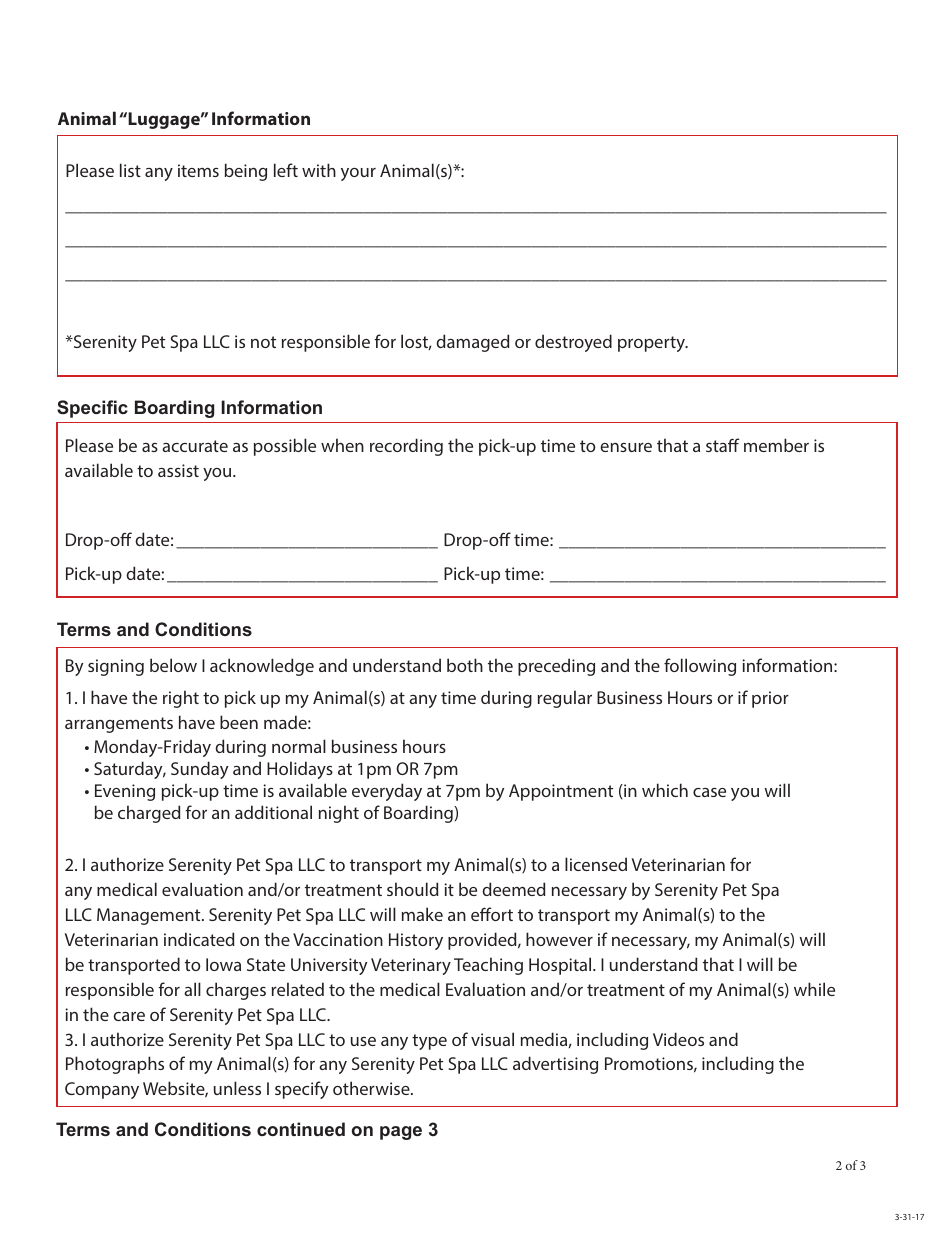 The image size is (952, 1233). Describe the element at coordinates (700, 667) in the image. I see `following` at that location.
